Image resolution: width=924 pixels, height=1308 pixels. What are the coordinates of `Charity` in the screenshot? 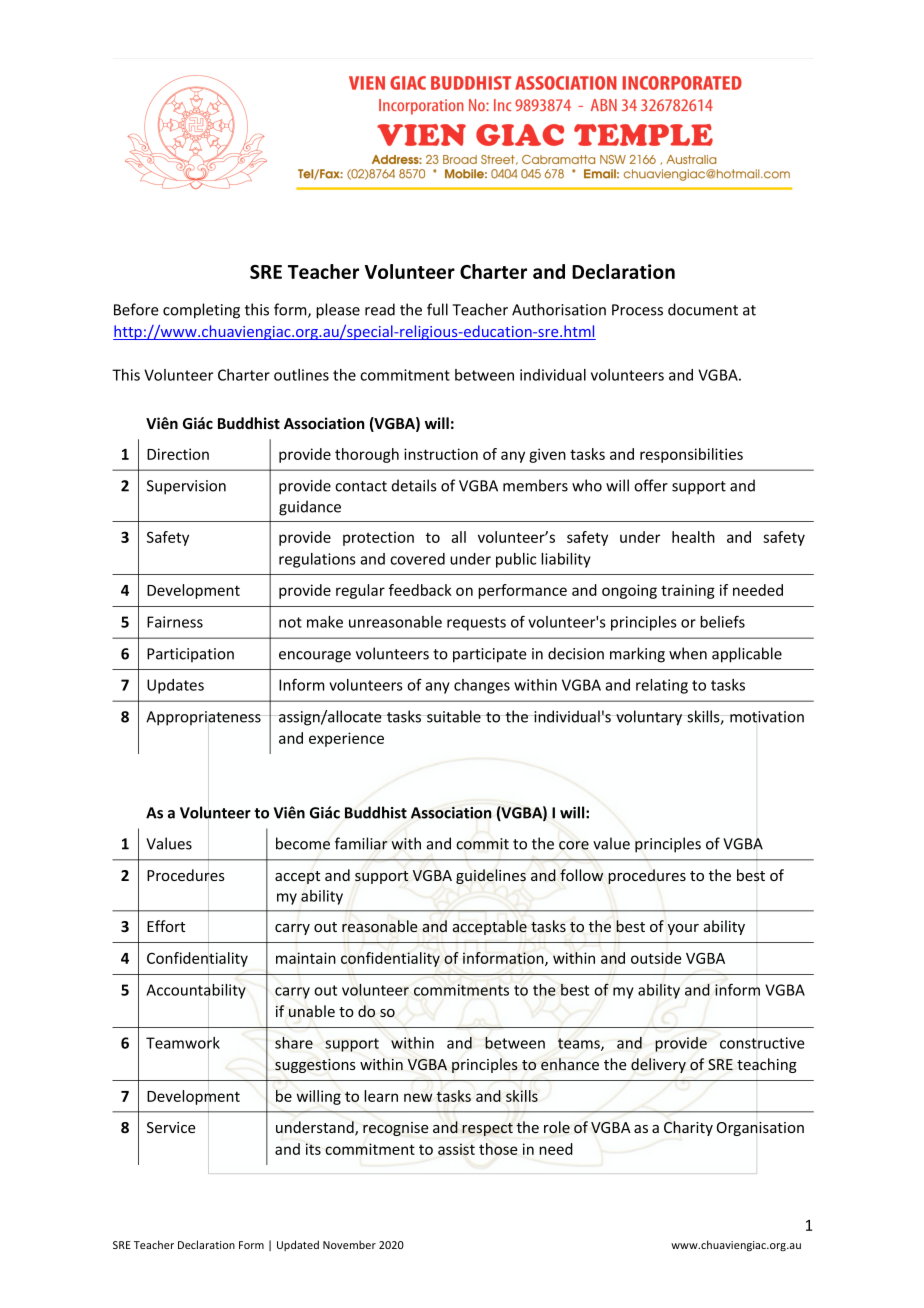 It's located at (688, 1128).
